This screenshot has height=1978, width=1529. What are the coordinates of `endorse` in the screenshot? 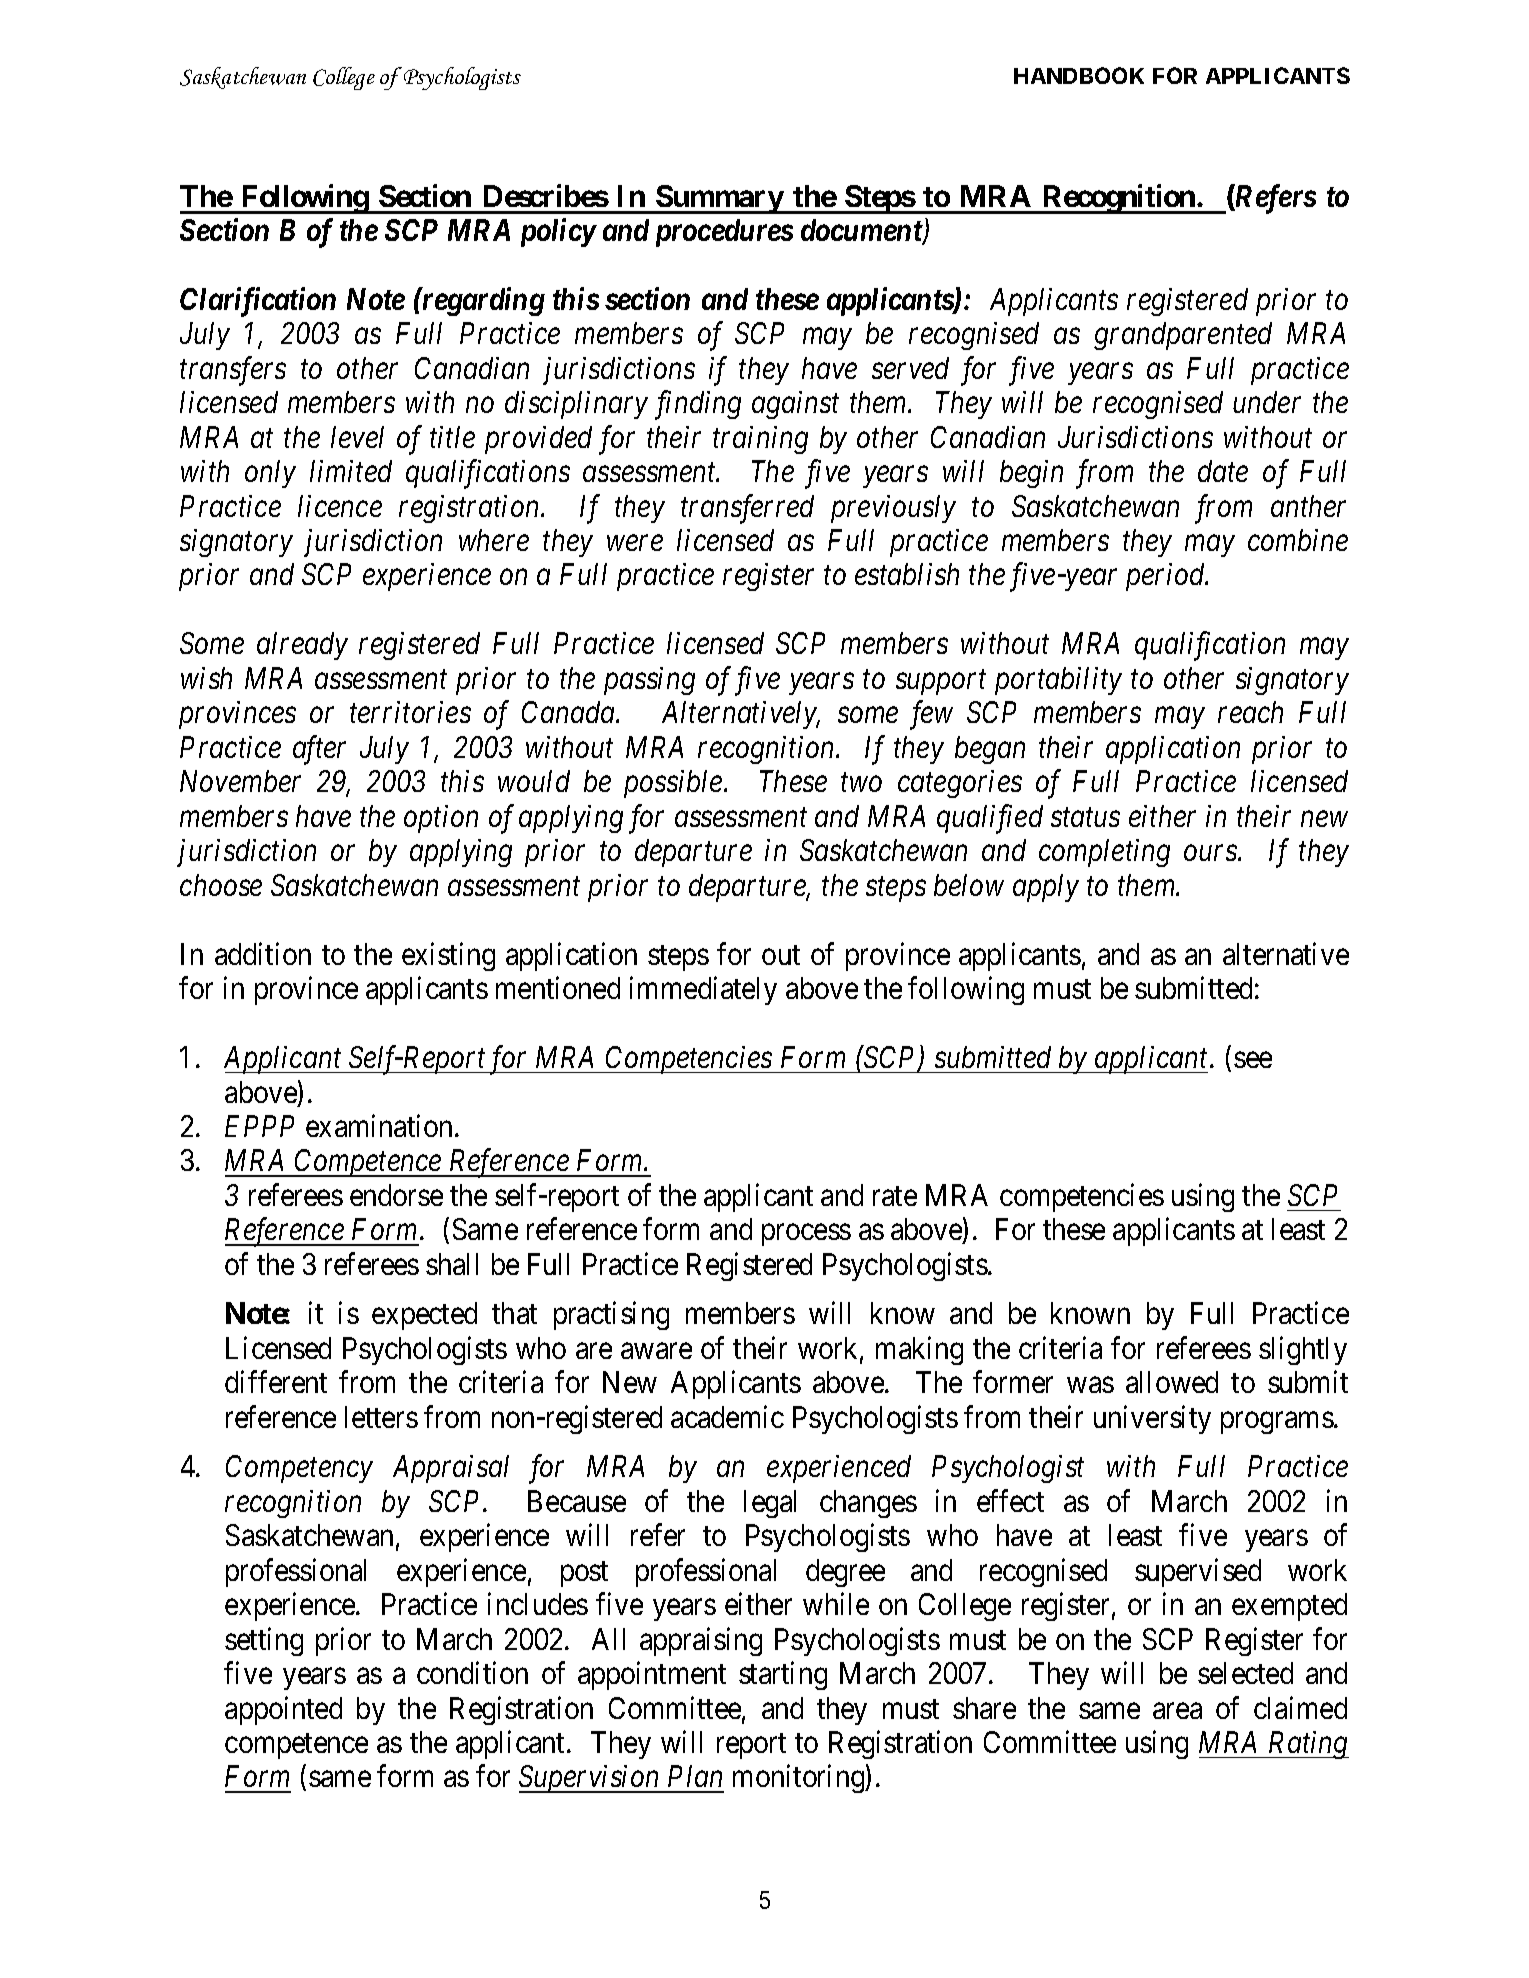 It's located at (396, 1195).
